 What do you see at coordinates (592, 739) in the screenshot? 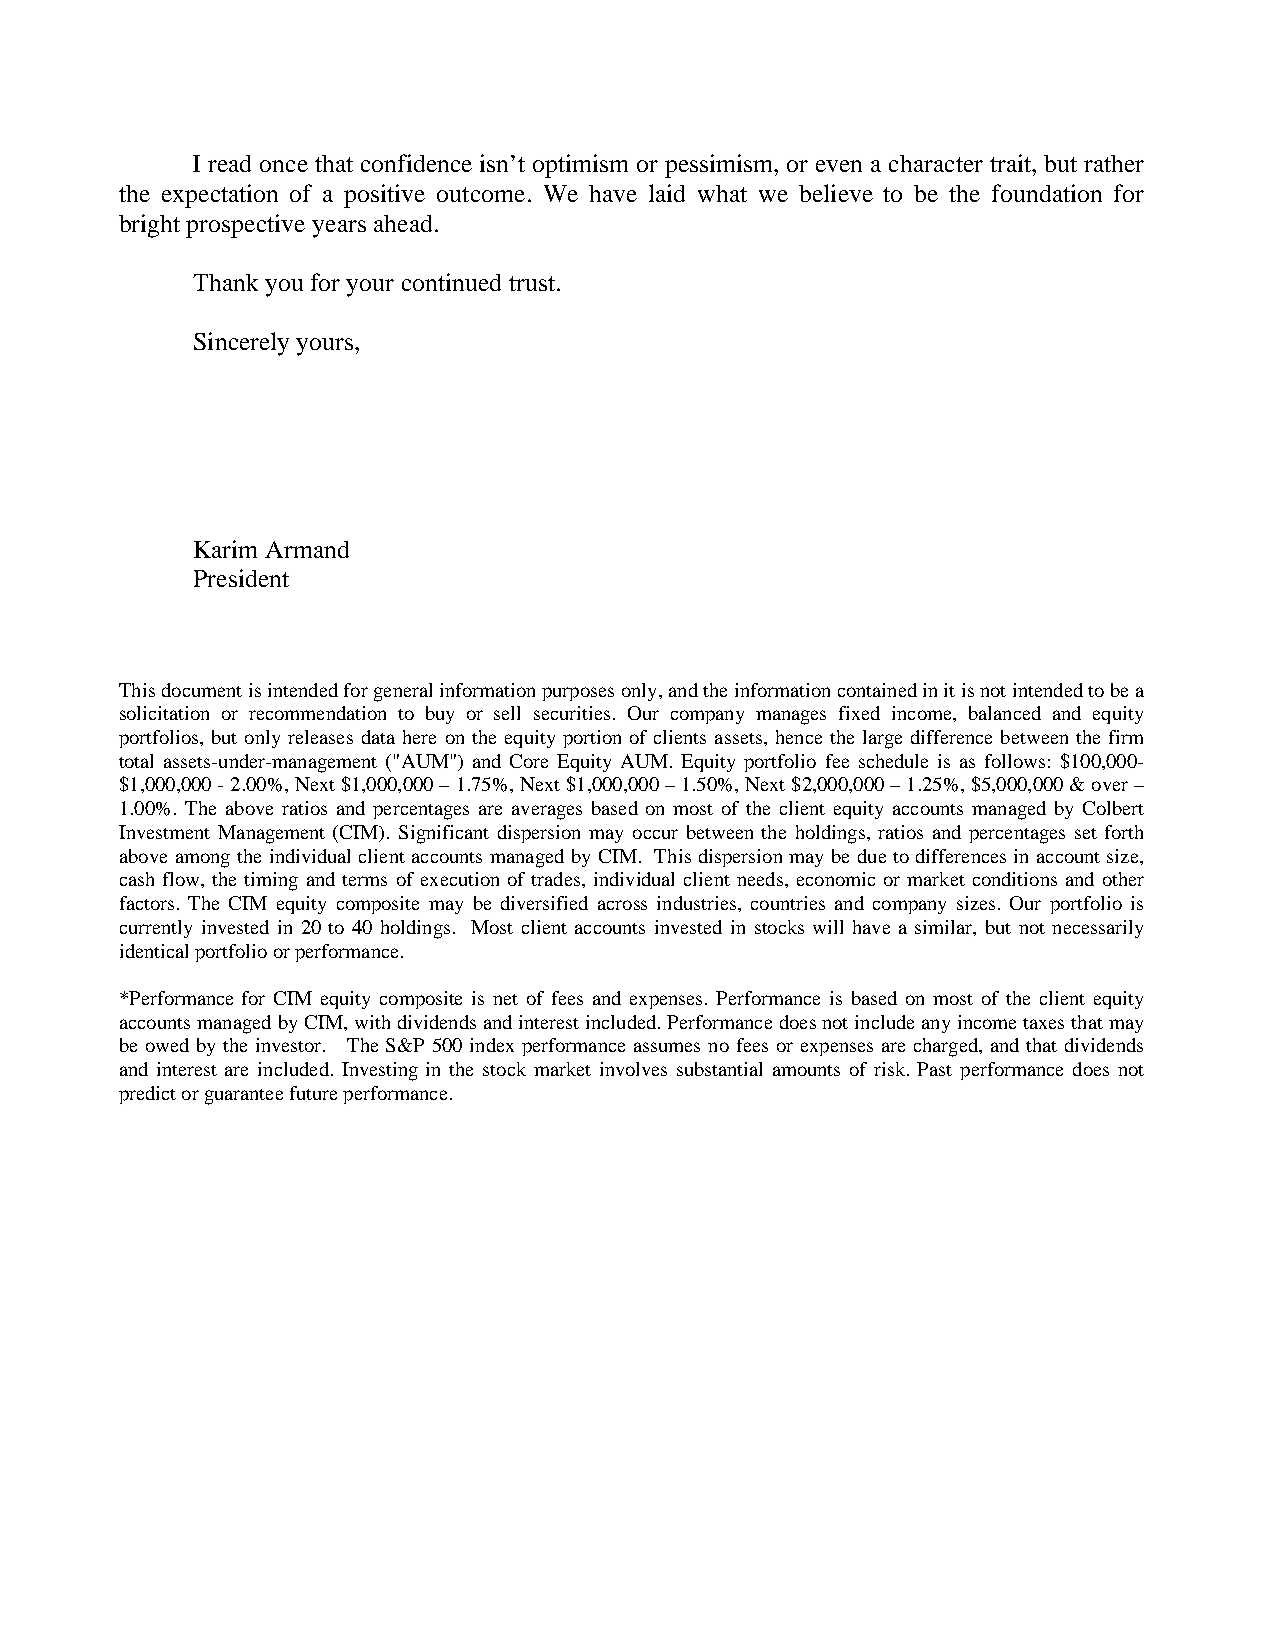
I see `portion` at bounding box center [592, 739].
